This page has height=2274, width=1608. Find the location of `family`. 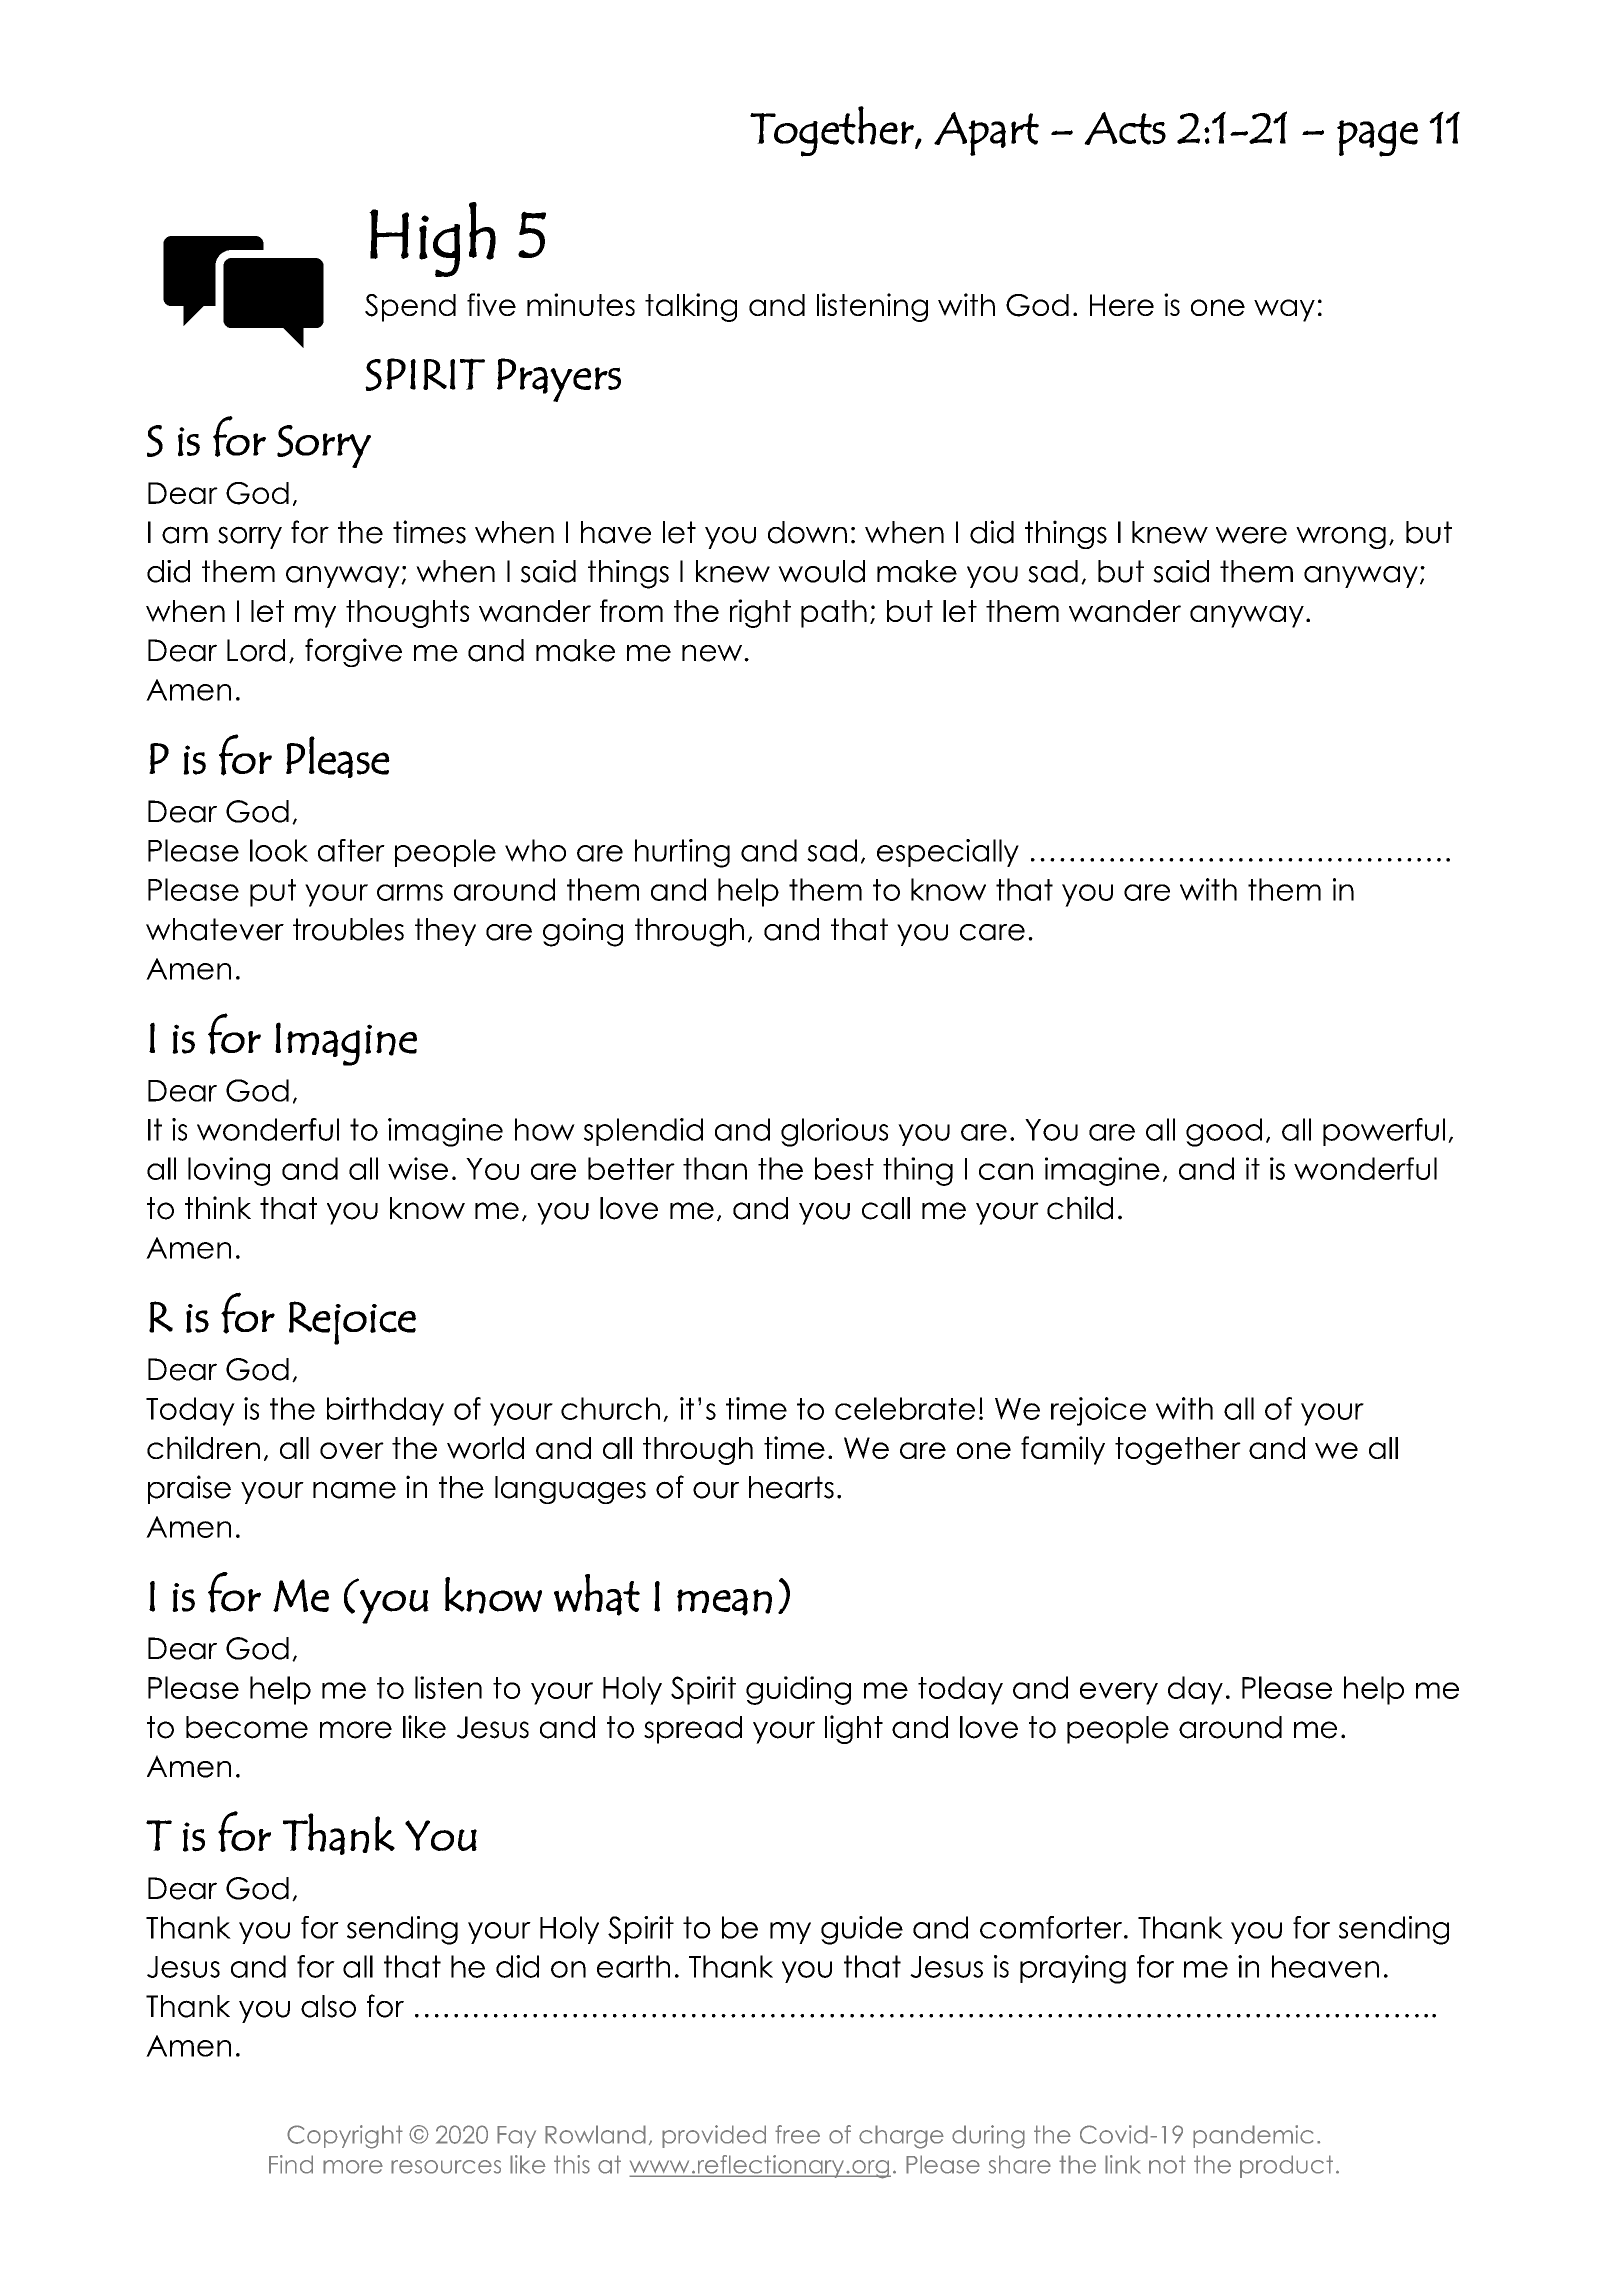

family is located at coordinates (1063, 1450).
